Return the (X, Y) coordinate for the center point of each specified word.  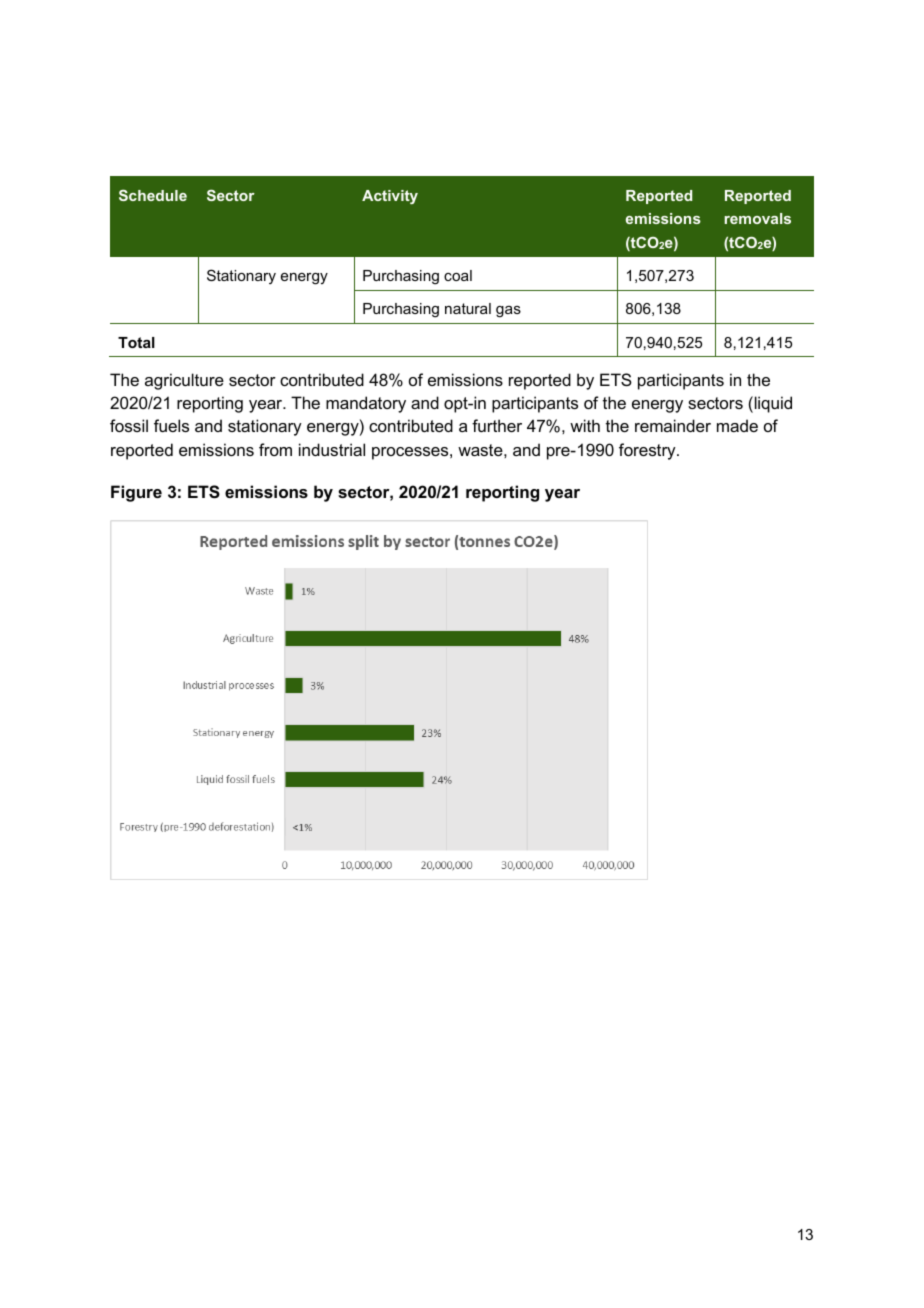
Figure (136, 493)
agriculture (184, 381)
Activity (390, 197)
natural (468, 308)
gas (508, 312)
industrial (332, 449)
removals (758, 218)
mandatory (366, 404)
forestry (648, 451)
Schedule (153, 195)
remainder (673, 425)
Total (136, 342)
